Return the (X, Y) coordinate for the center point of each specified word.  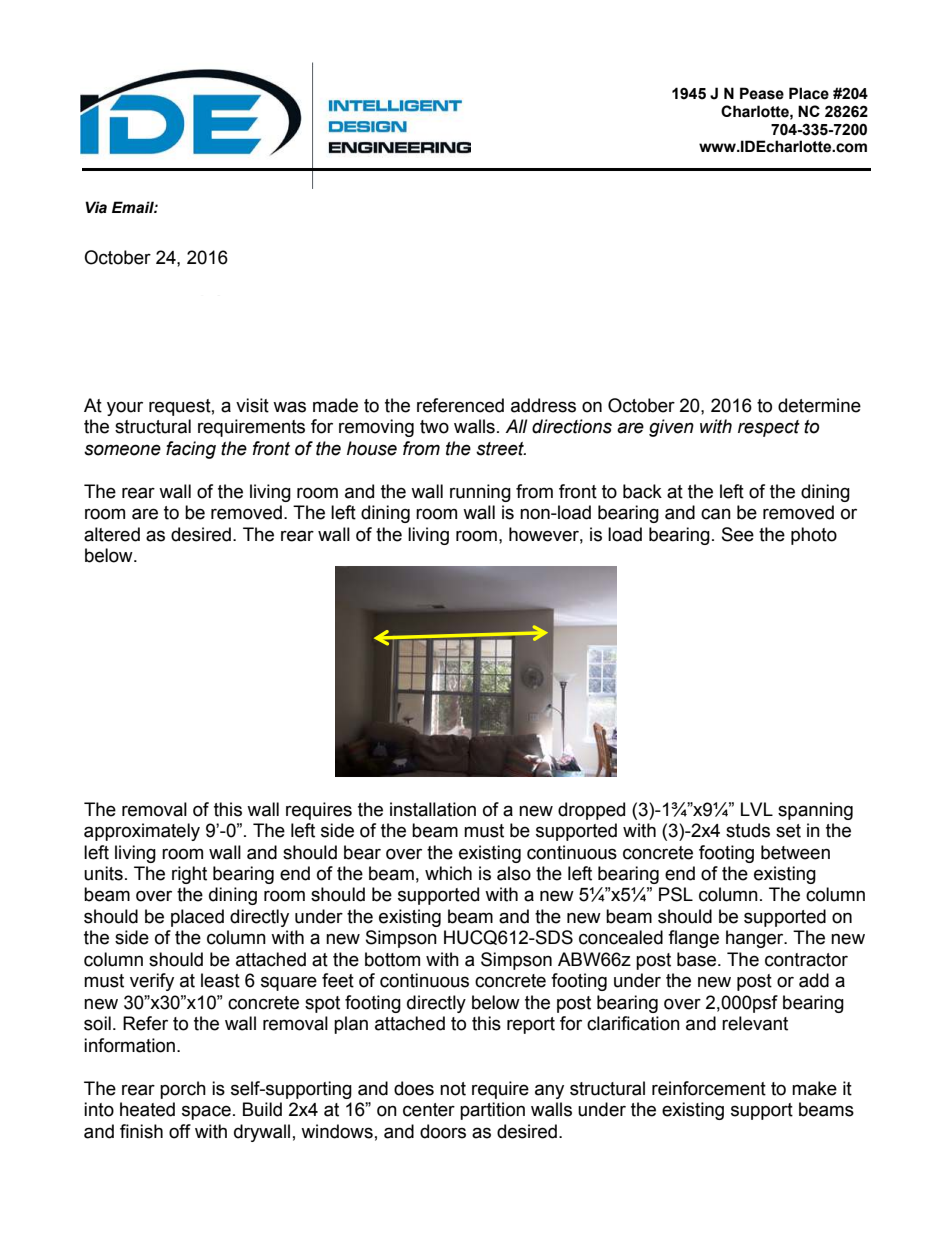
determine (819, 405)
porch (183, 1090)
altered (112, 534)
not (453, 1089)
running (480, 493)
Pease (762, 93)
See (738, 534)
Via (96, 207)
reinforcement (709, 1088)
